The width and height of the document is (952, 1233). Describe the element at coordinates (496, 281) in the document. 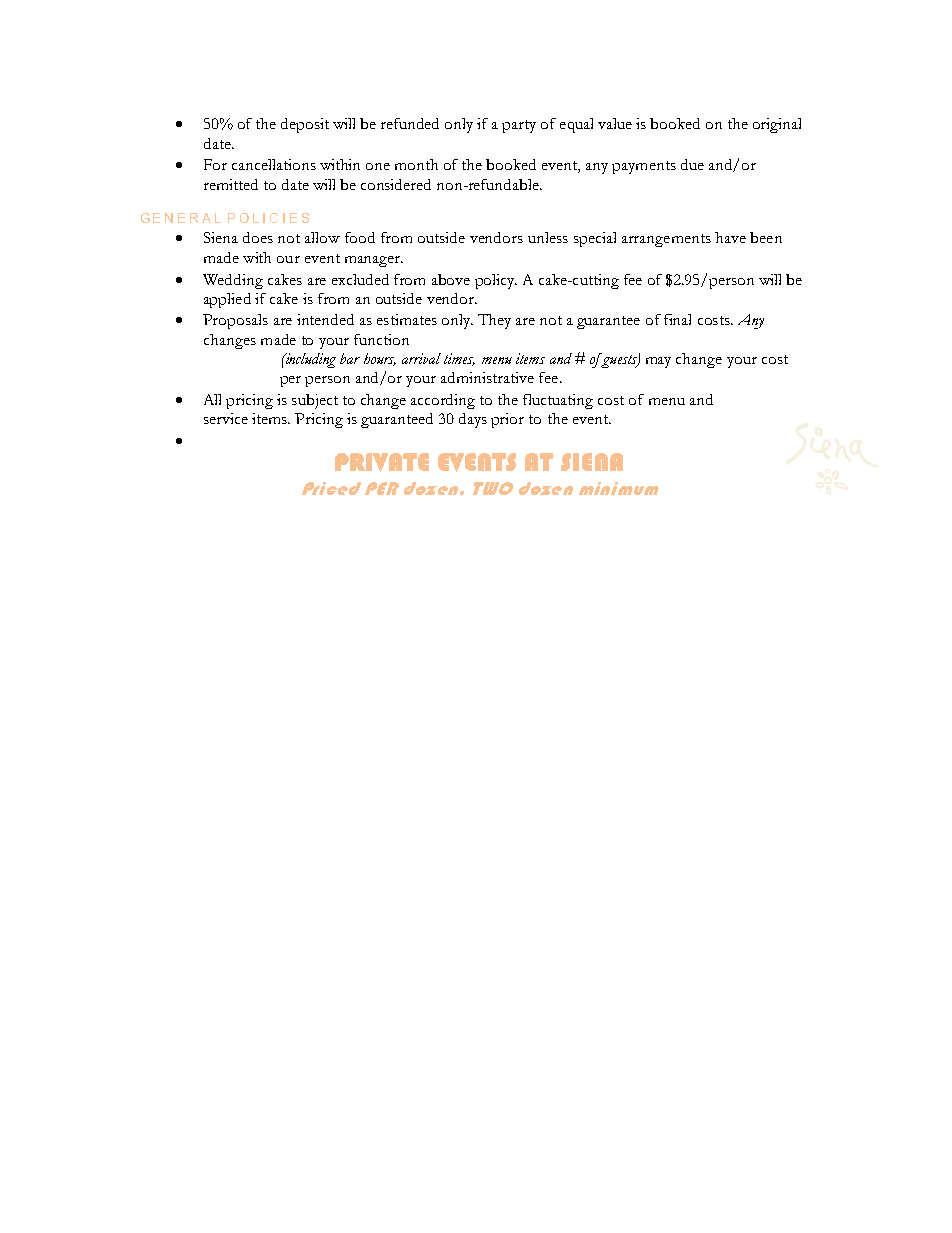

I see `policy` at that location.
